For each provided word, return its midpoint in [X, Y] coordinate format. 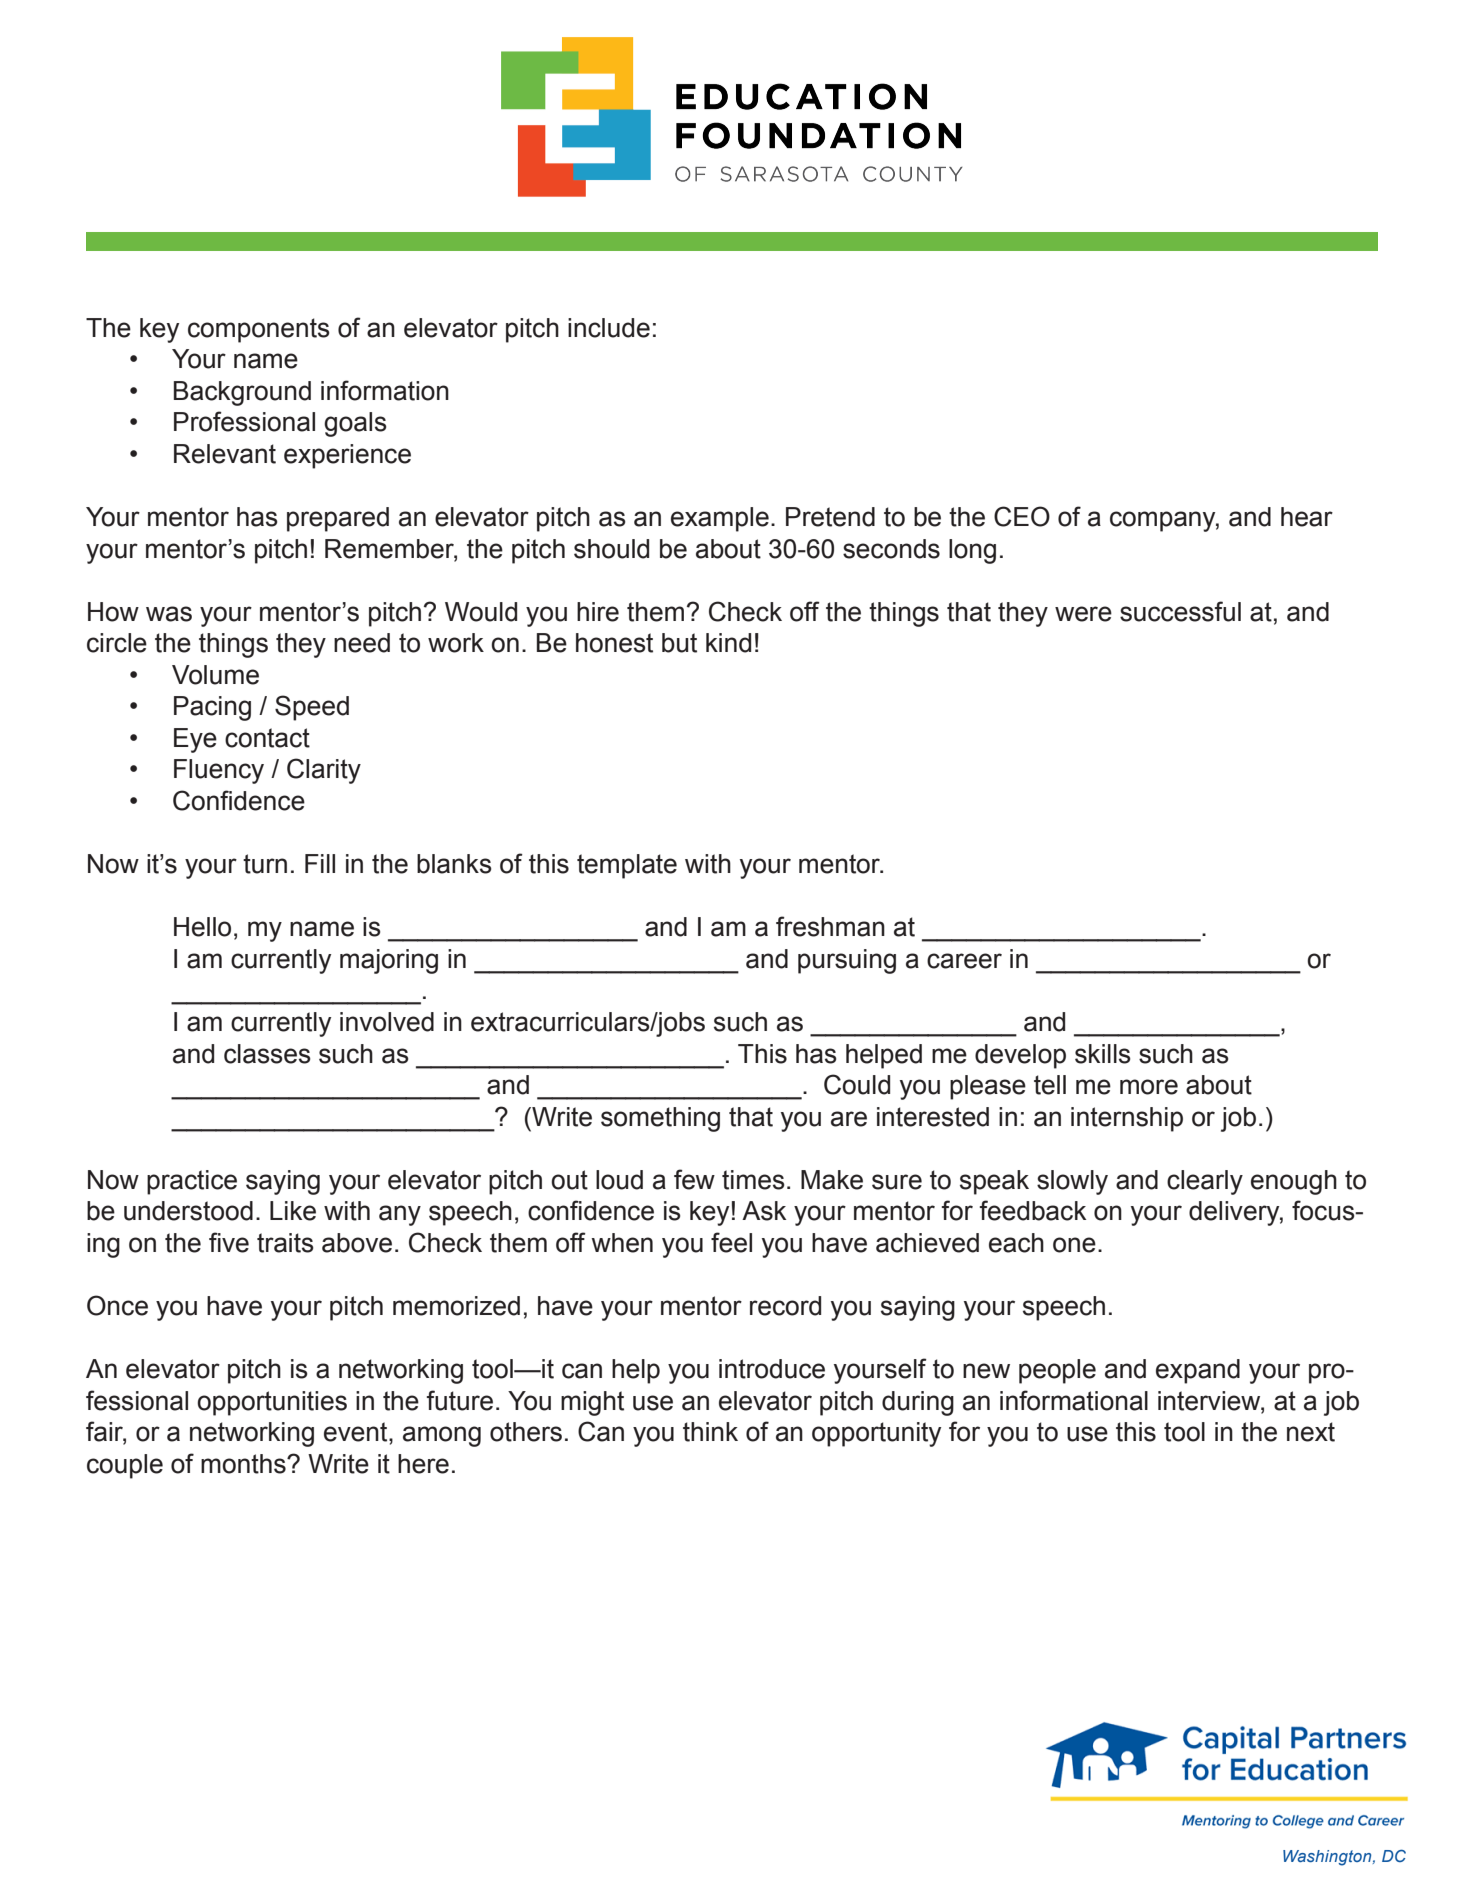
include [609, 328]
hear [1307, 517]
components [259, 330]
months [244, 1464]
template [627, 866]
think [710, 1432]
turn [265, 864]
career [964, 961]
